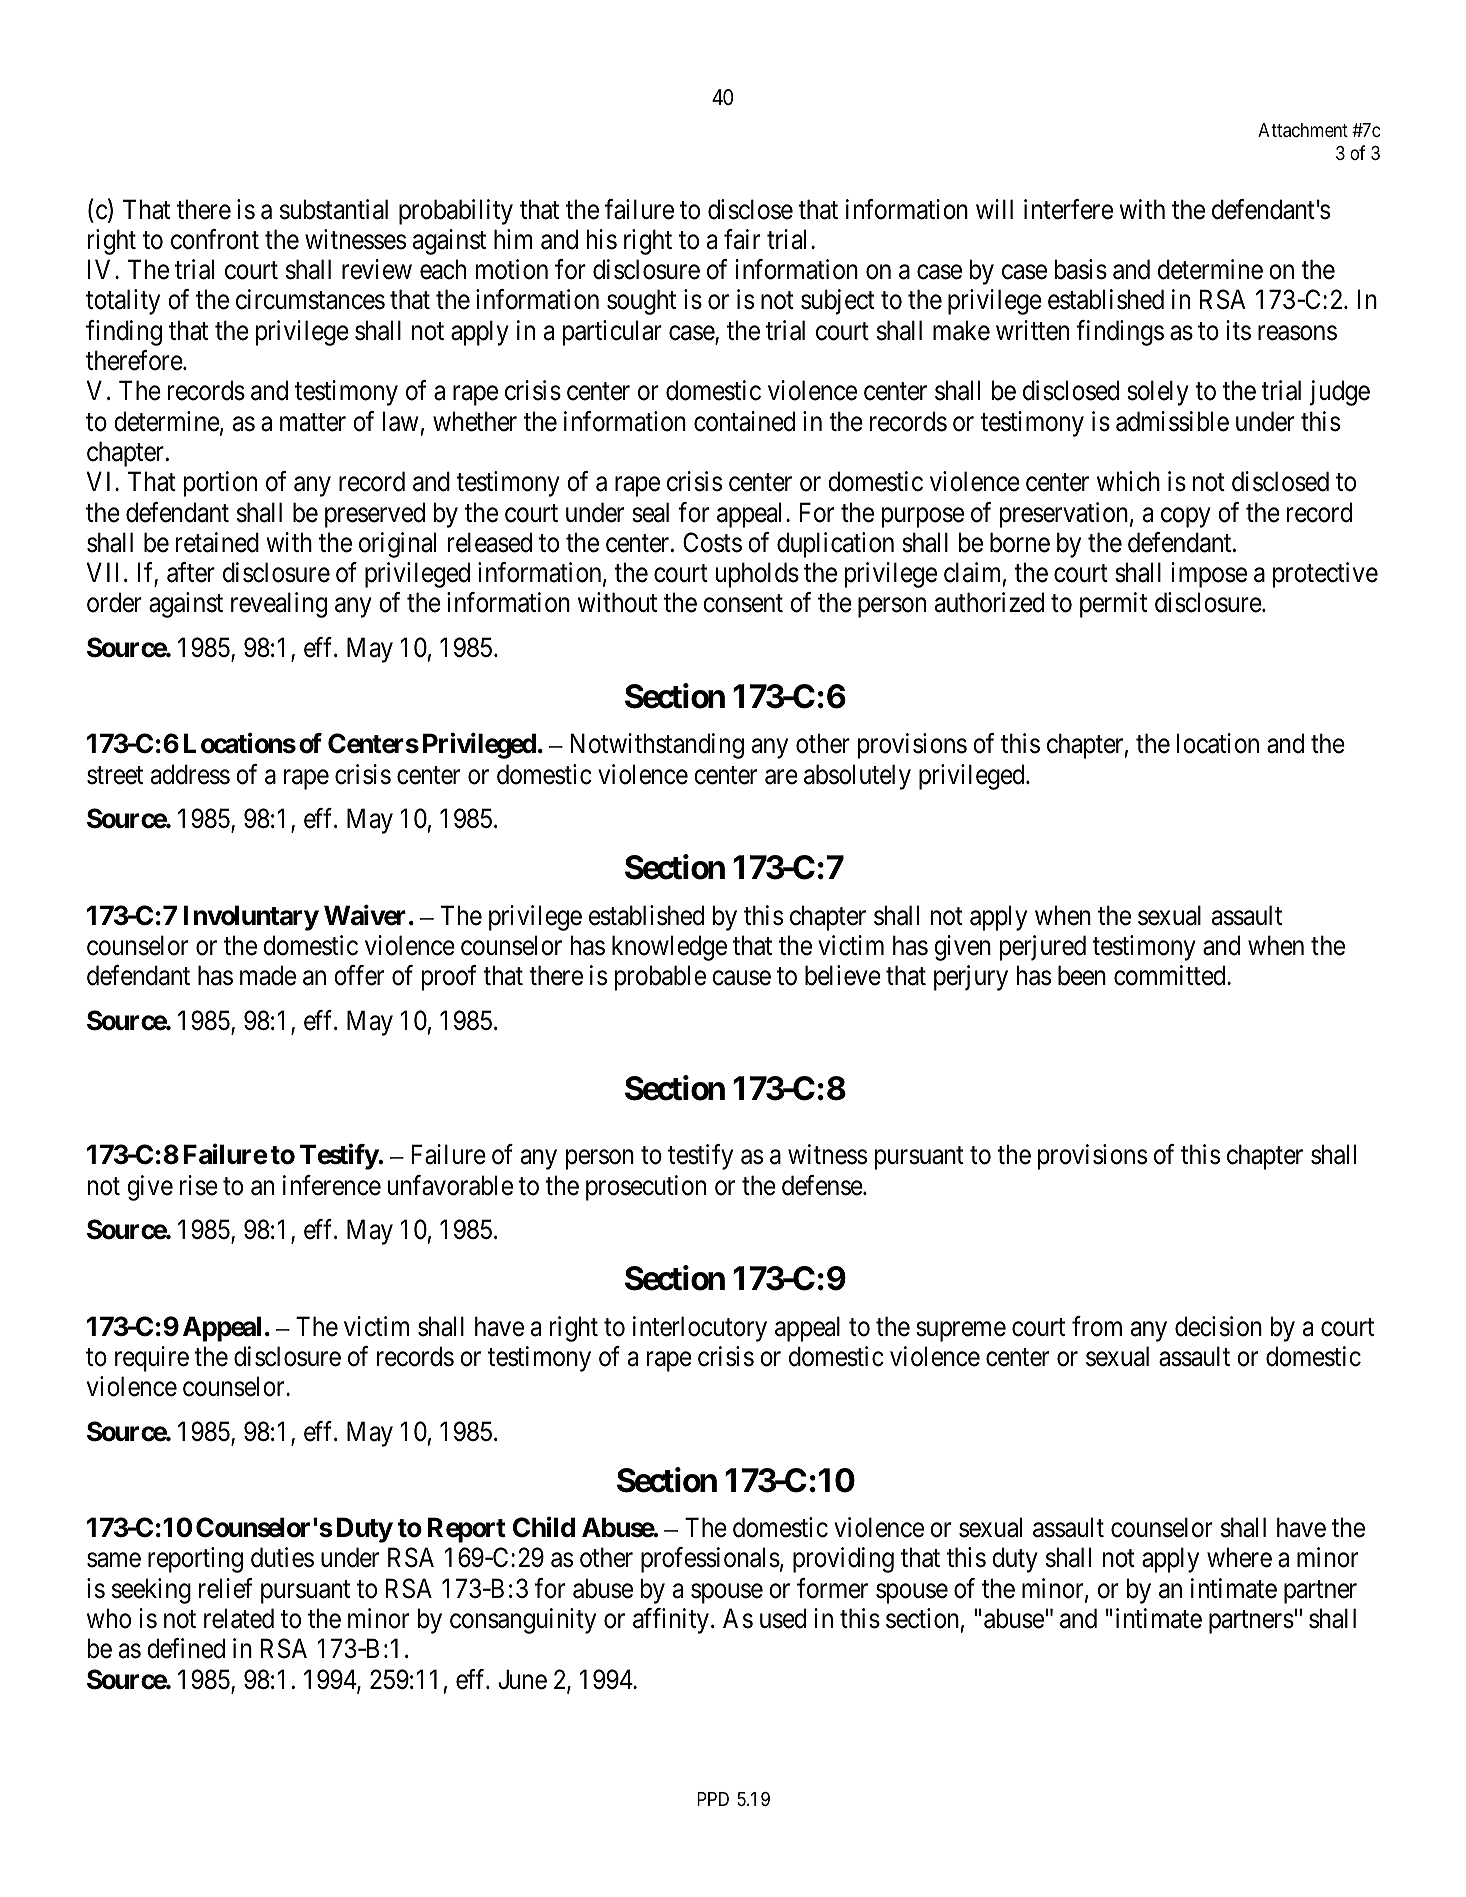 The height and width of the screenshot is (1897, 1466). What do you see at coordinates (268, 975) in the screenshot?
I see `made` at bounding box center [268, 975].
